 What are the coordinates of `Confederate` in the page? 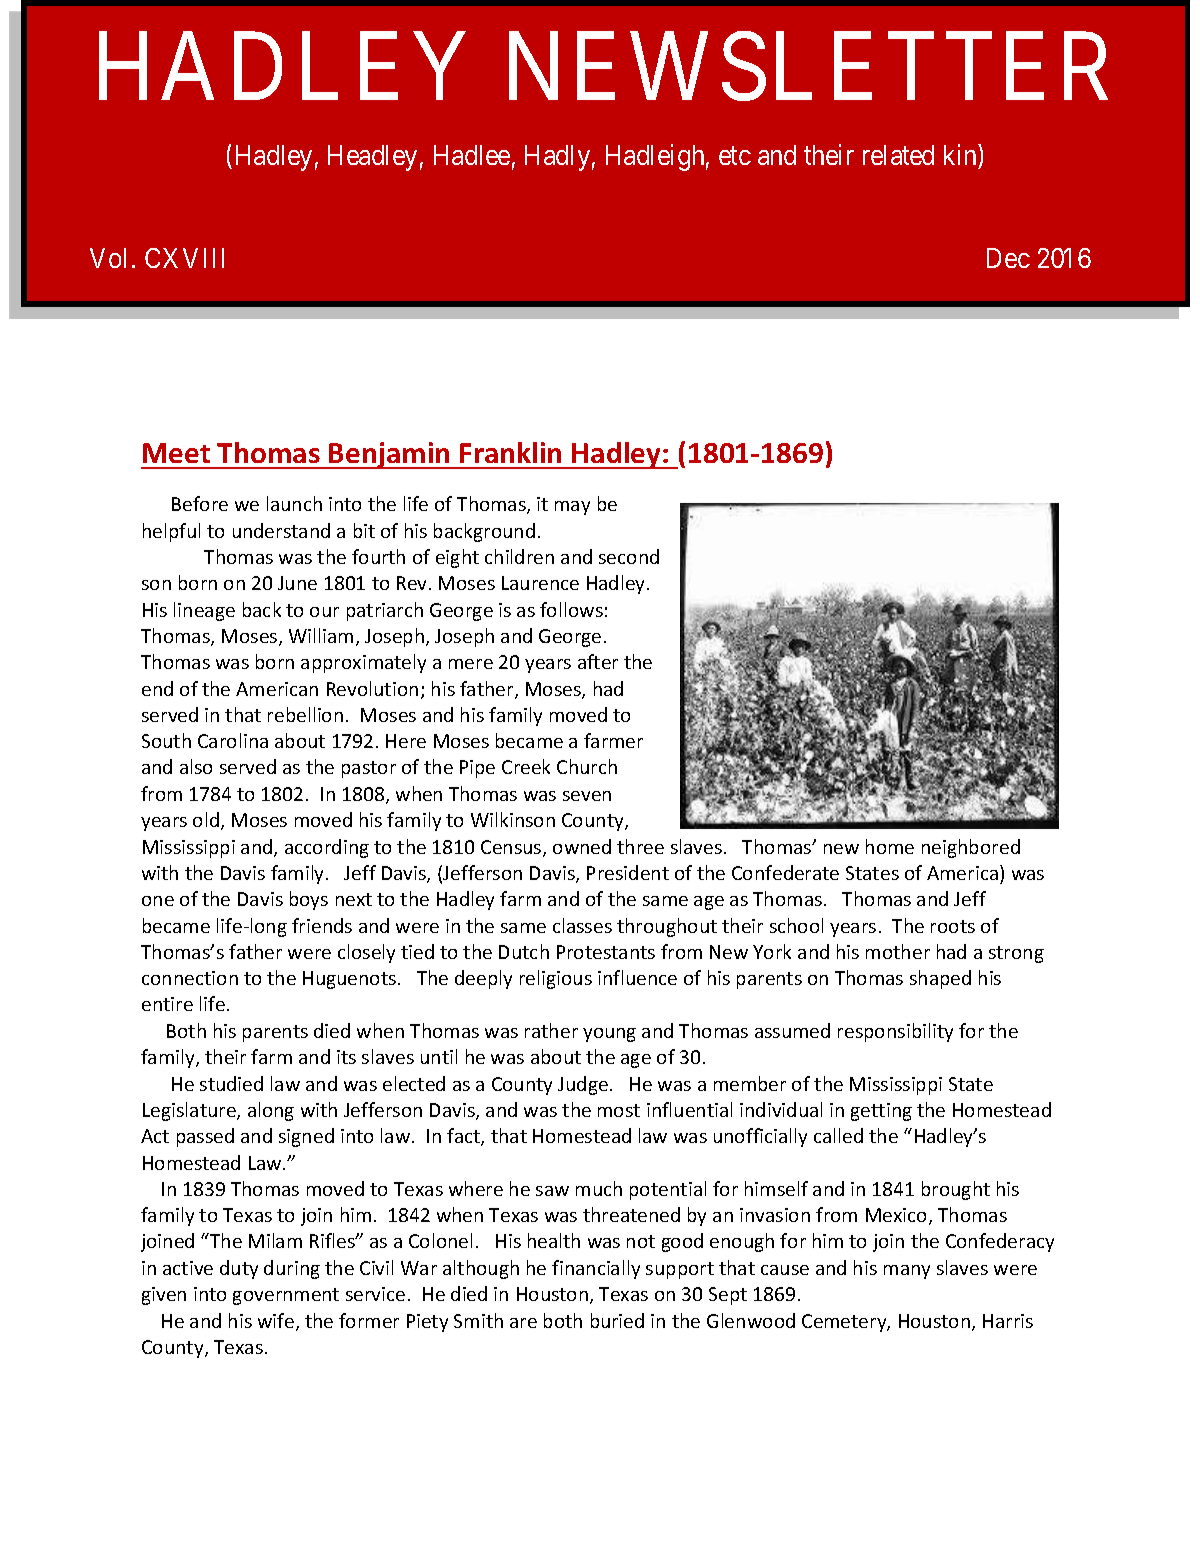 It's located at (785, 872).
